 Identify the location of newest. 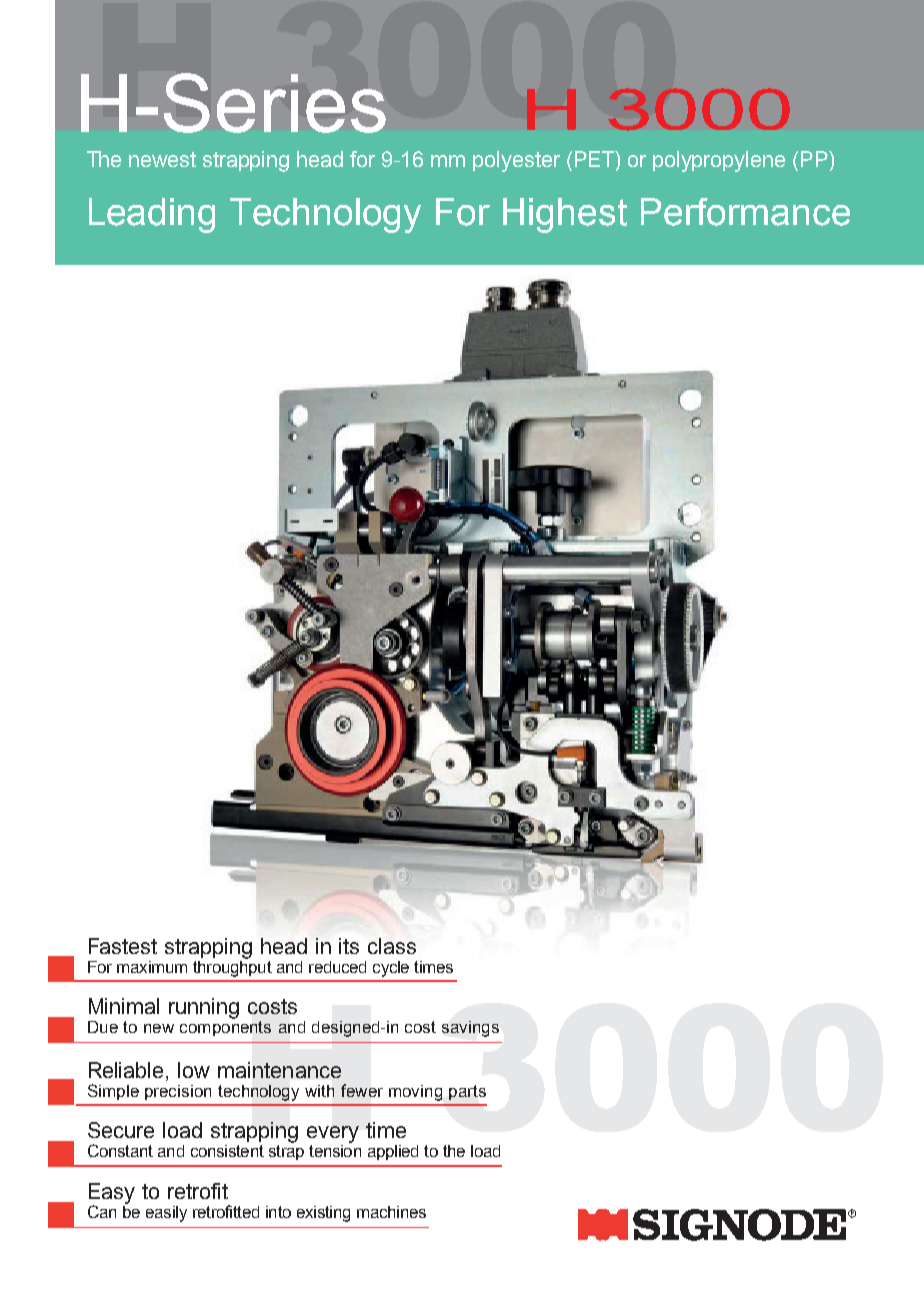
(162, 159).
